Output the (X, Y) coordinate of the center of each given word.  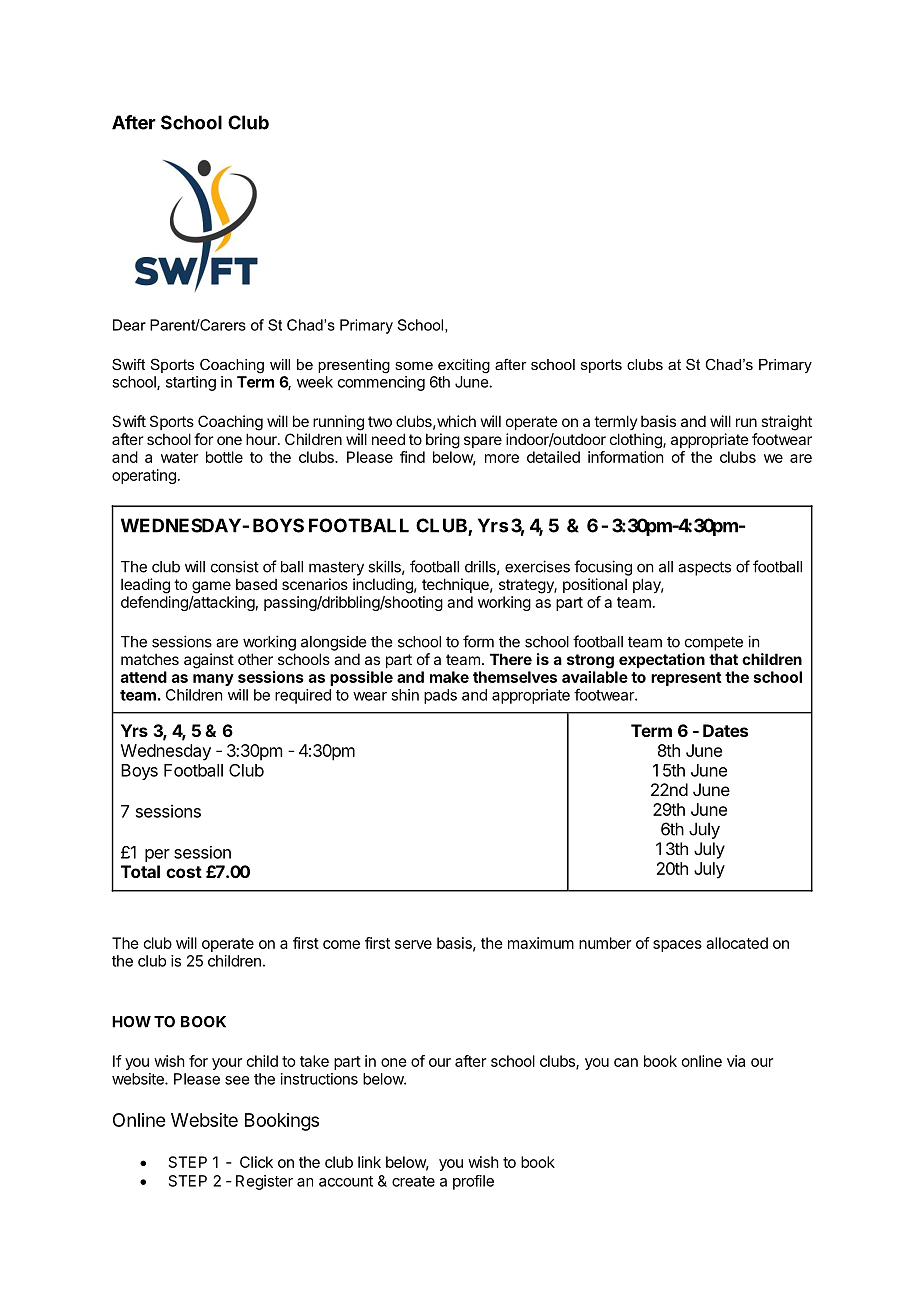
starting (191, 383)
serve (413, 944)
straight (786, 423)
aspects (704, 568)
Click (256, 1162)
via (736, 1061)
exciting (464, 366)
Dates (725, 730)
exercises (537, 566)
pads (440, 696)
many (213, 680)
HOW (131, 1022)
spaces (677, 946)
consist (235, 566)
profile (473, 1182)
